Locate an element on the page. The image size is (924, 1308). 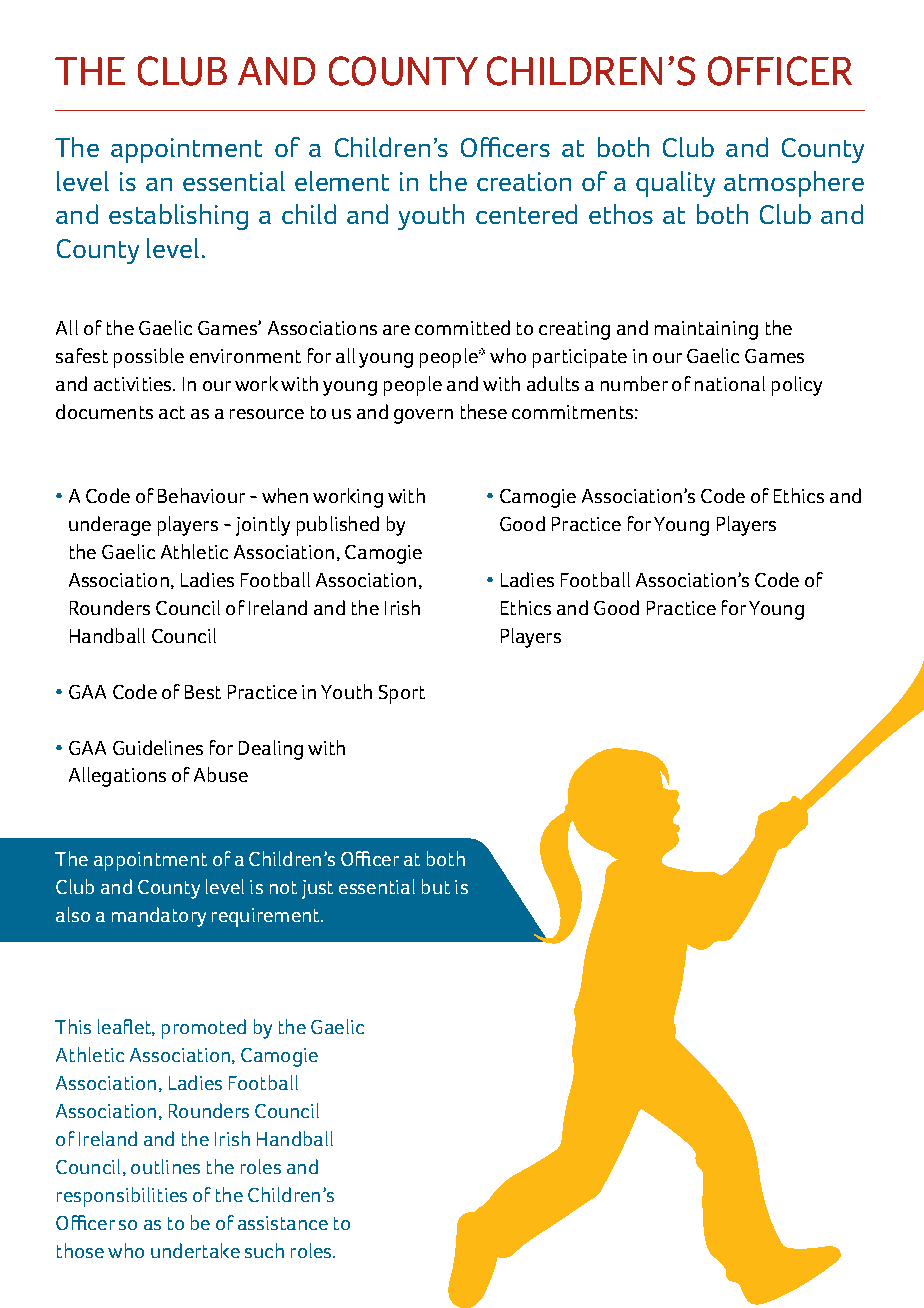
govern is located at coordinates (423, 416).
